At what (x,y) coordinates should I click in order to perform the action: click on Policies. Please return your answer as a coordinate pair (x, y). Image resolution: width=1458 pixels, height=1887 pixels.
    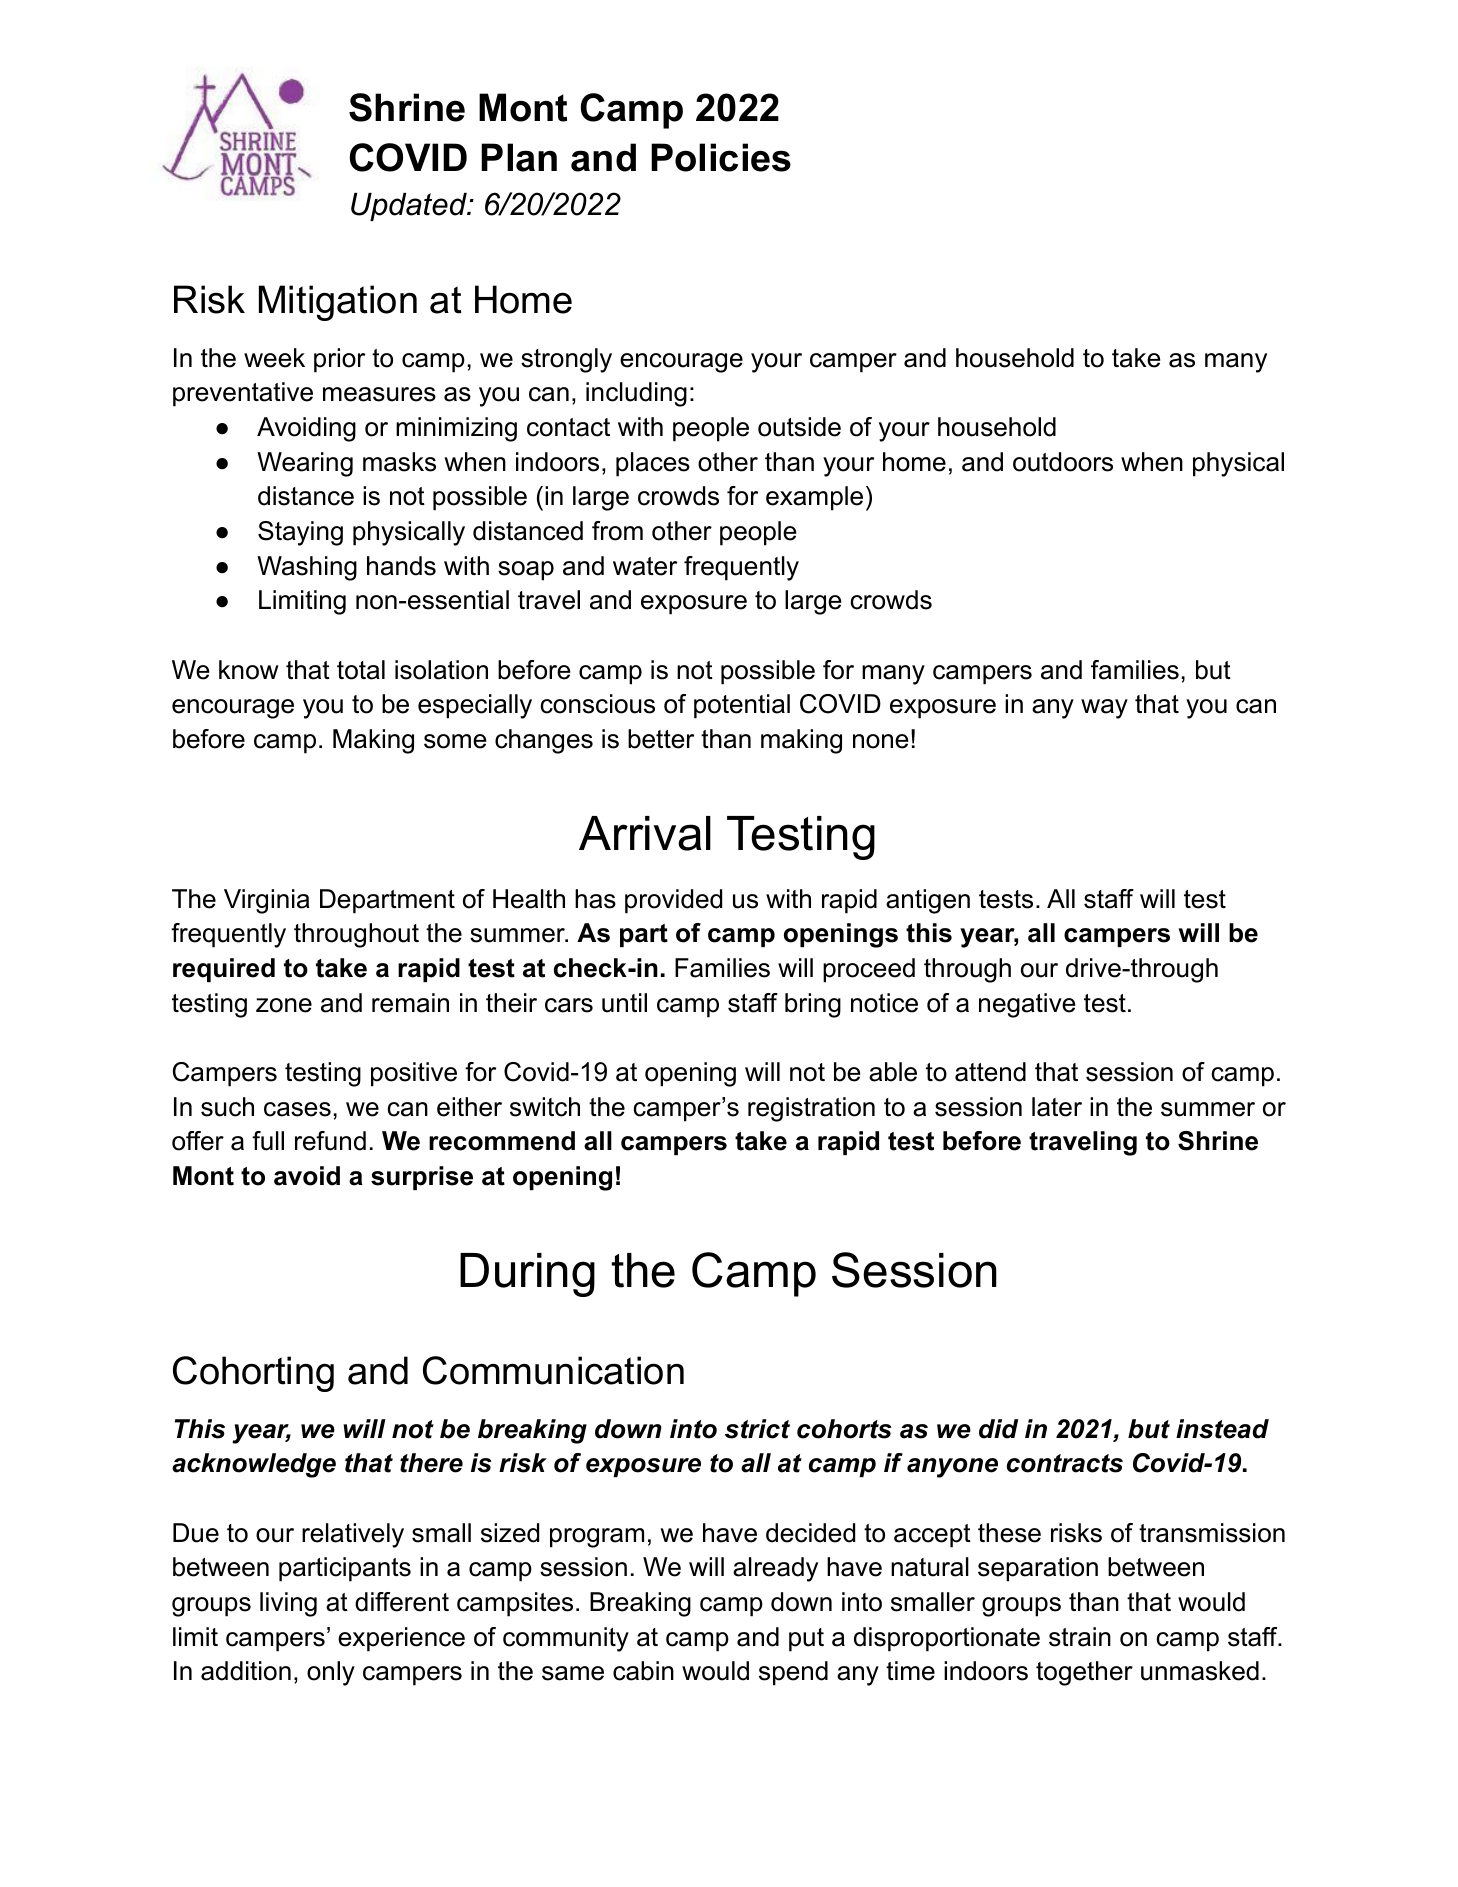
    Looking at the image, I should click on (721, 157).
